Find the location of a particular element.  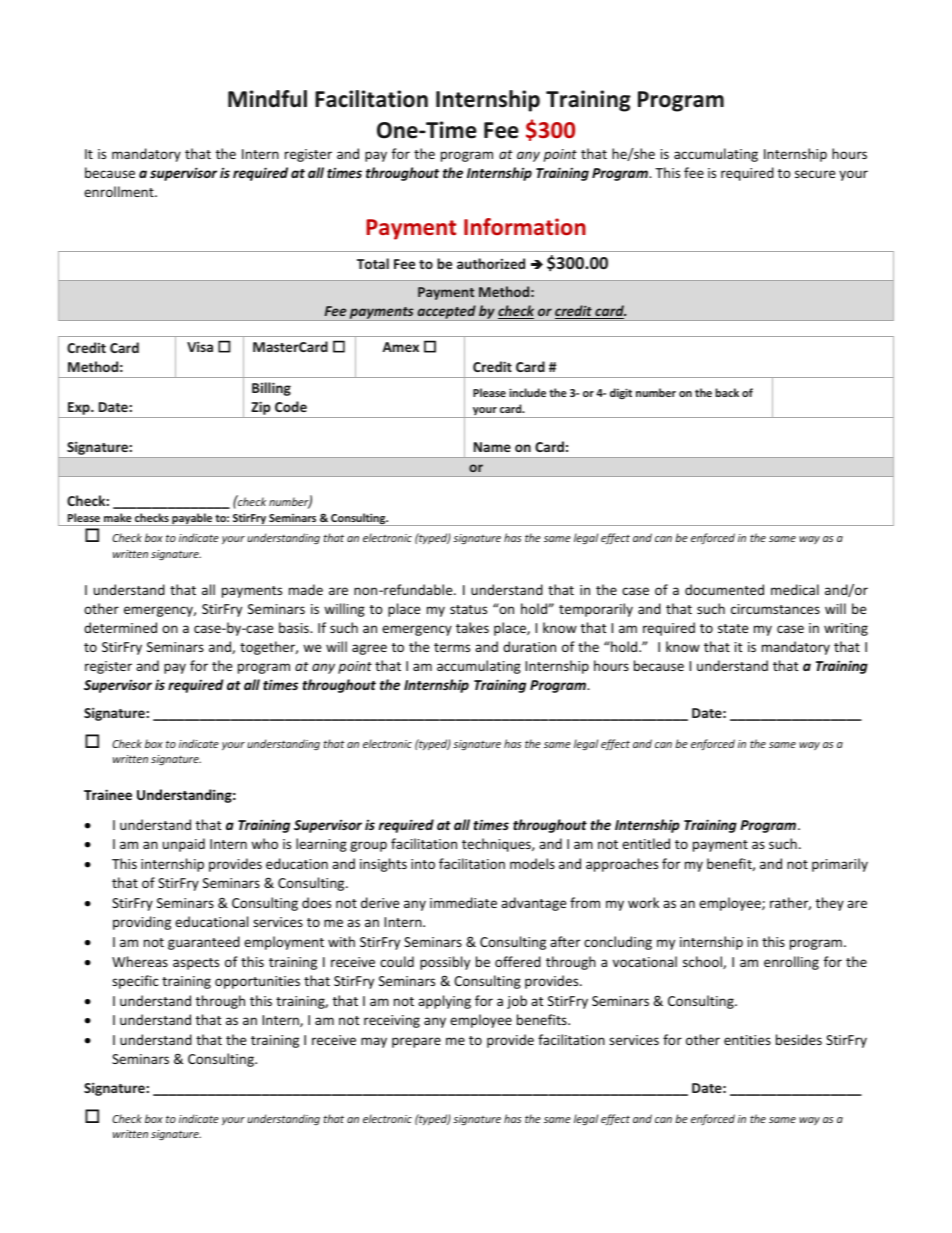

Trainee is located at coordinates (108, 794).
